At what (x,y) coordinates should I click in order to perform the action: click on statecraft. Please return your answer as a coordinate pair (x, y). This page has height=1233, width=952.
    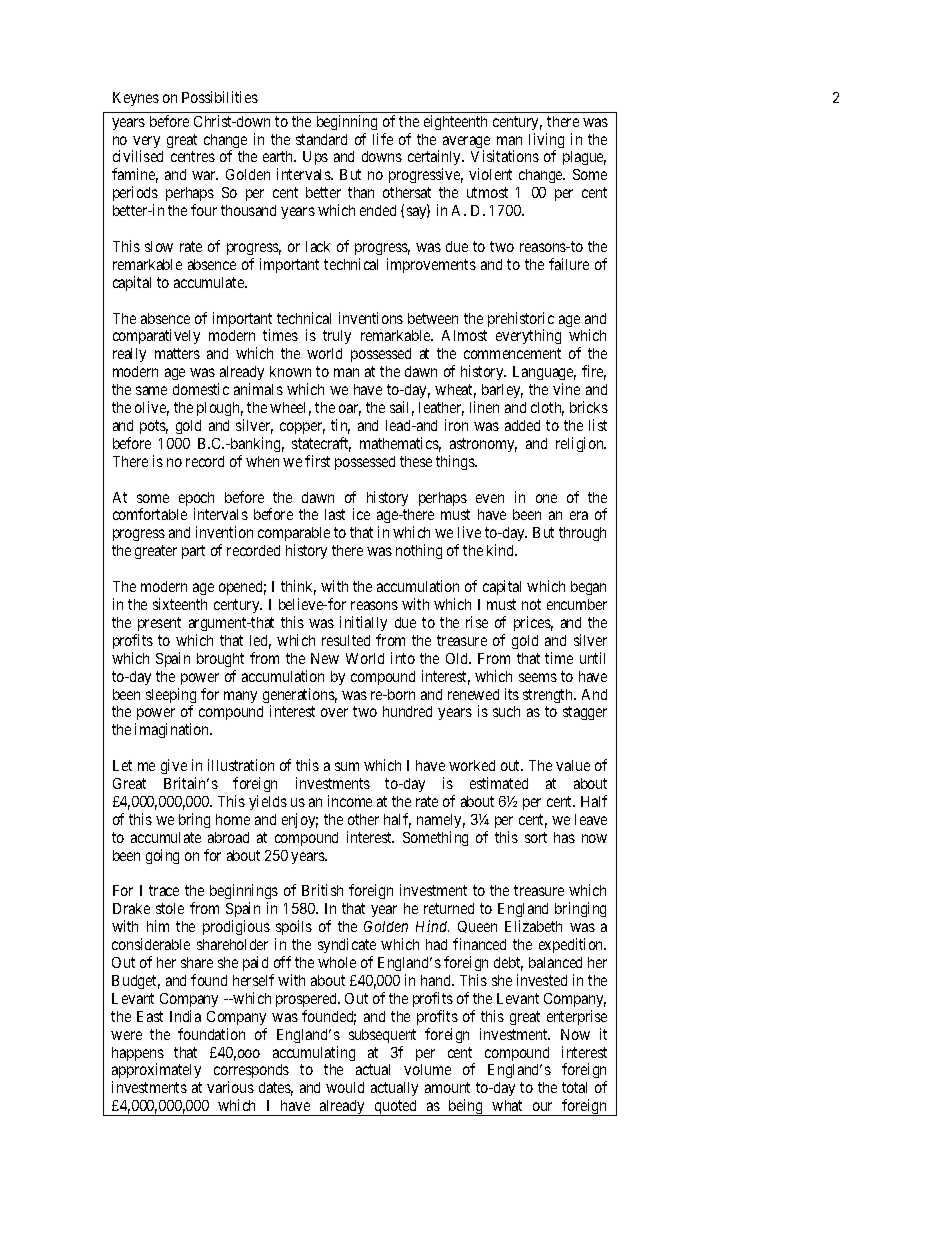
    Looking at the image, I should click on (321, 444).
